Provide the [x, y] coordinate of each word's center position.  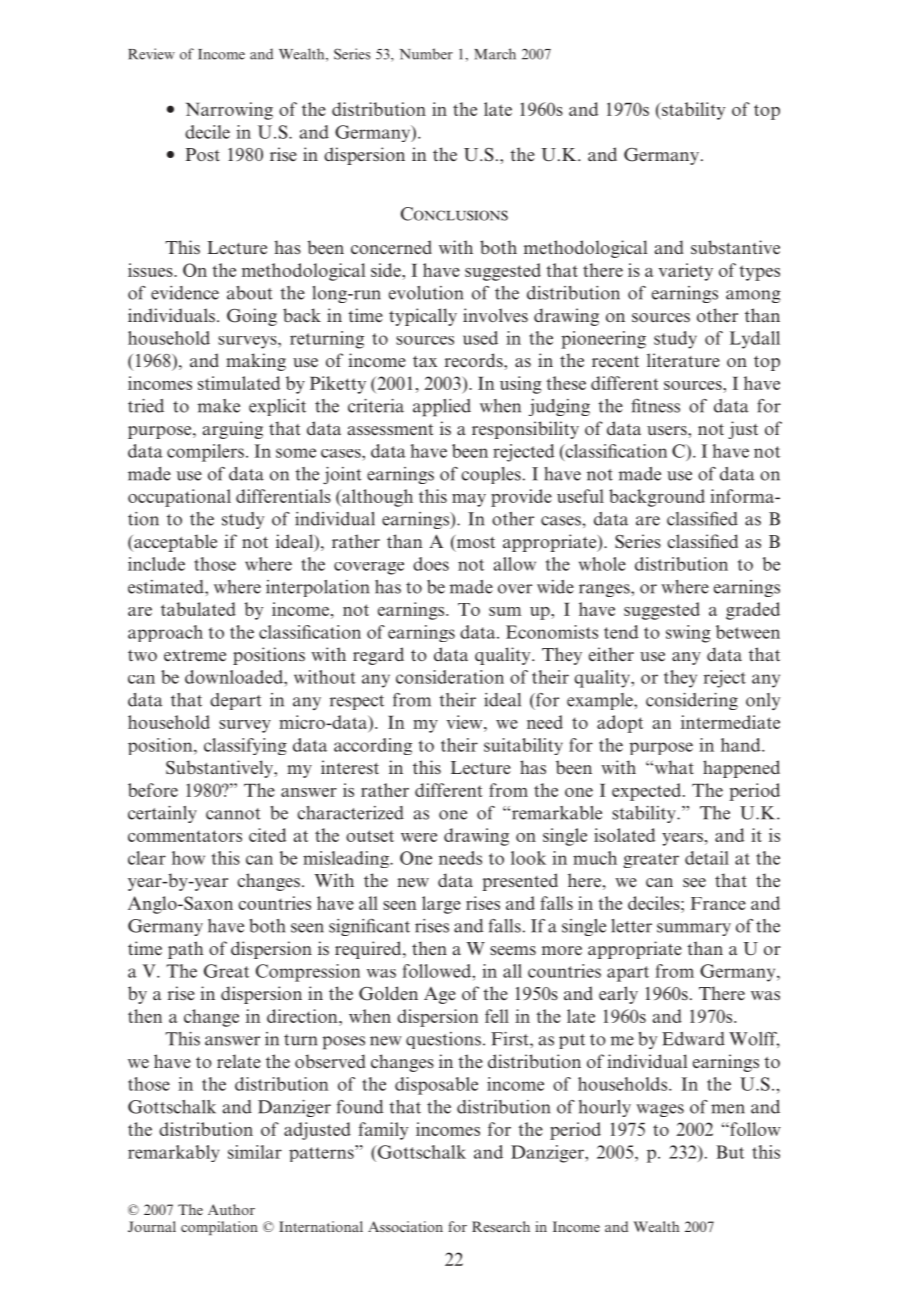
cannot [233, 814]
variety [686, 272]
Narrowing [229, 111]
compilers [205, 453]
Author [231, 1209]
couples [491, 475]
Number [426, 54]
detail [707, 858]
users [668, 430]
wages [660, 1110]
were [419, 837]
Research [501, 1226]
